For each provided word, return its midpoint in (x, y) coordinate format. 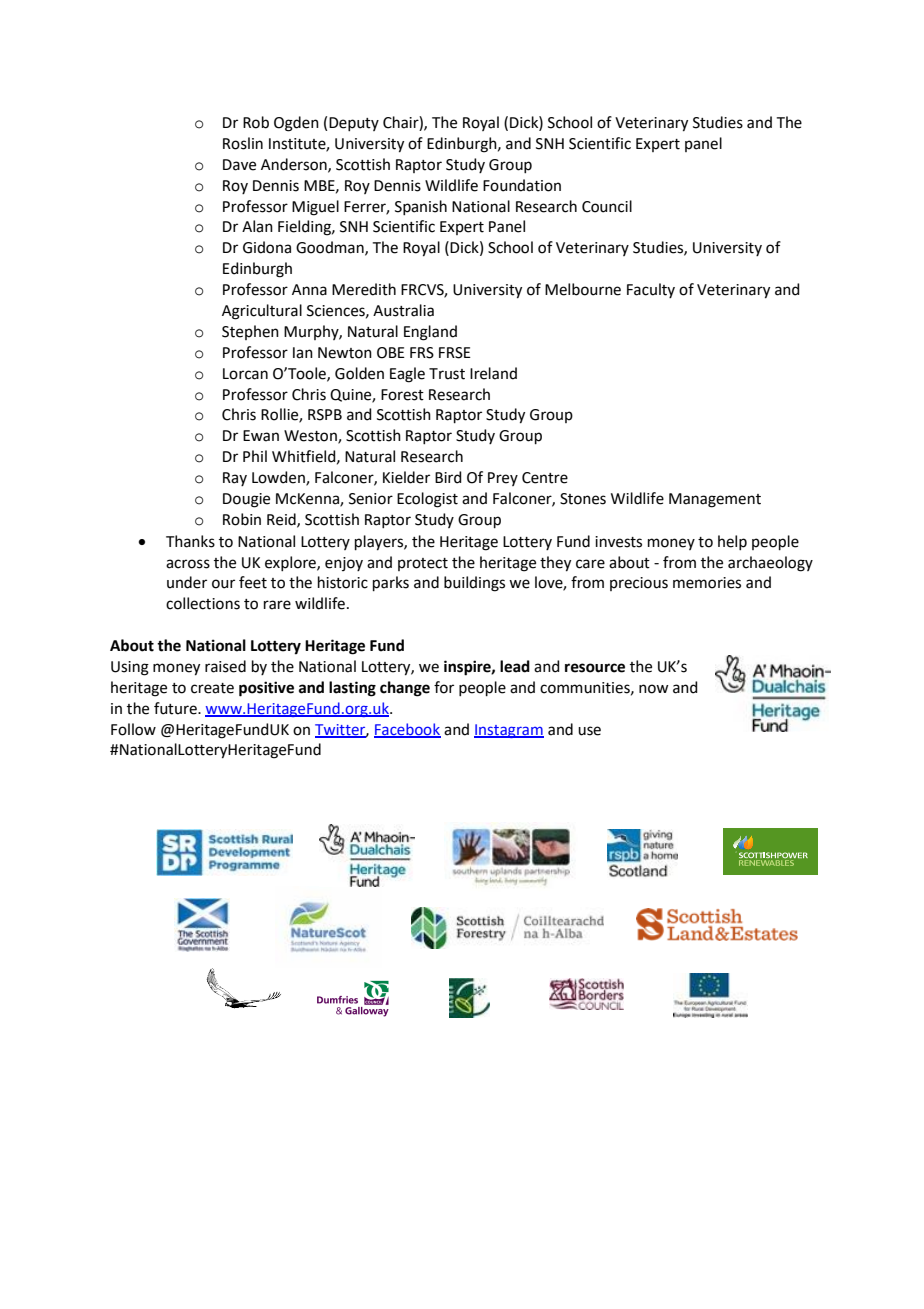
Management (715, 500)
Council (607, 206)
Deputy (354, 124)
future (176, 708)
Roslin (243, 143)
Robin (242, 519)
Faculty (651, 290)
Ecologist (427, 500)
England (430, 333)
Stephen (250, 332)
